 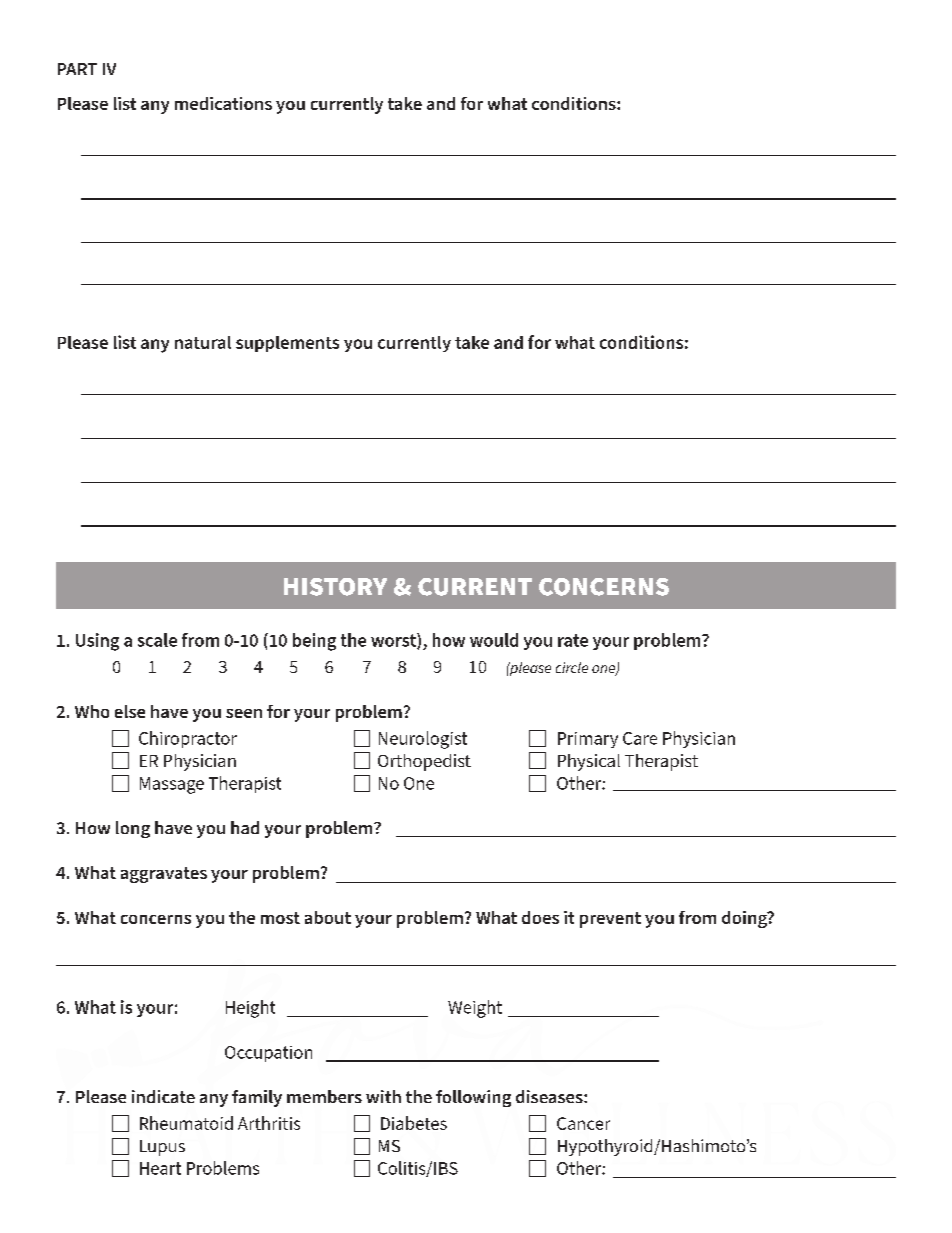 What do you see at coordinates (414, 1123) in the page?
I see `Diabetes` at bounding box center [414, 1123].
